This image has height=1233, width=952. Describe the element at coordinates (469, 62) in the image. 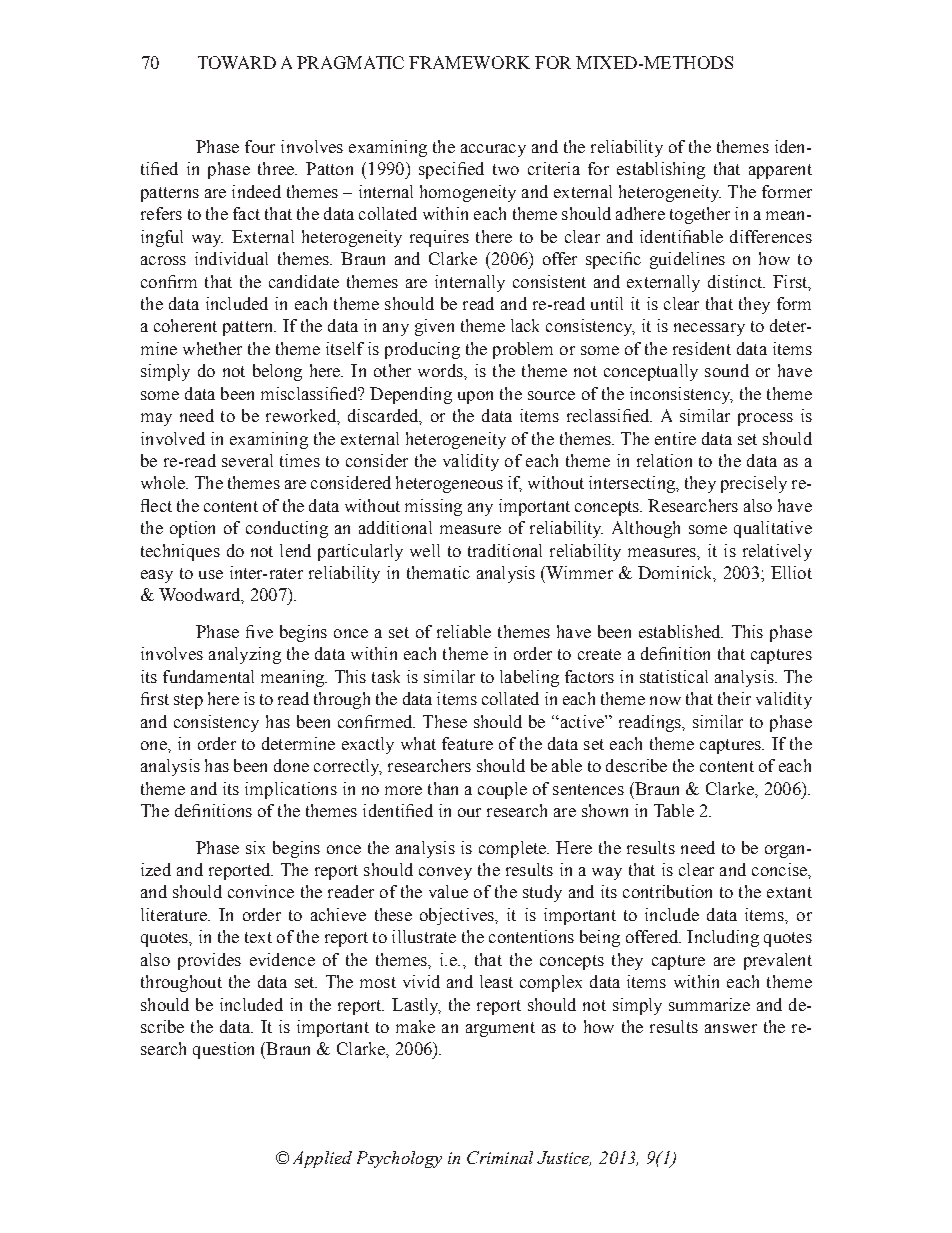

I see `framework` at that location.
